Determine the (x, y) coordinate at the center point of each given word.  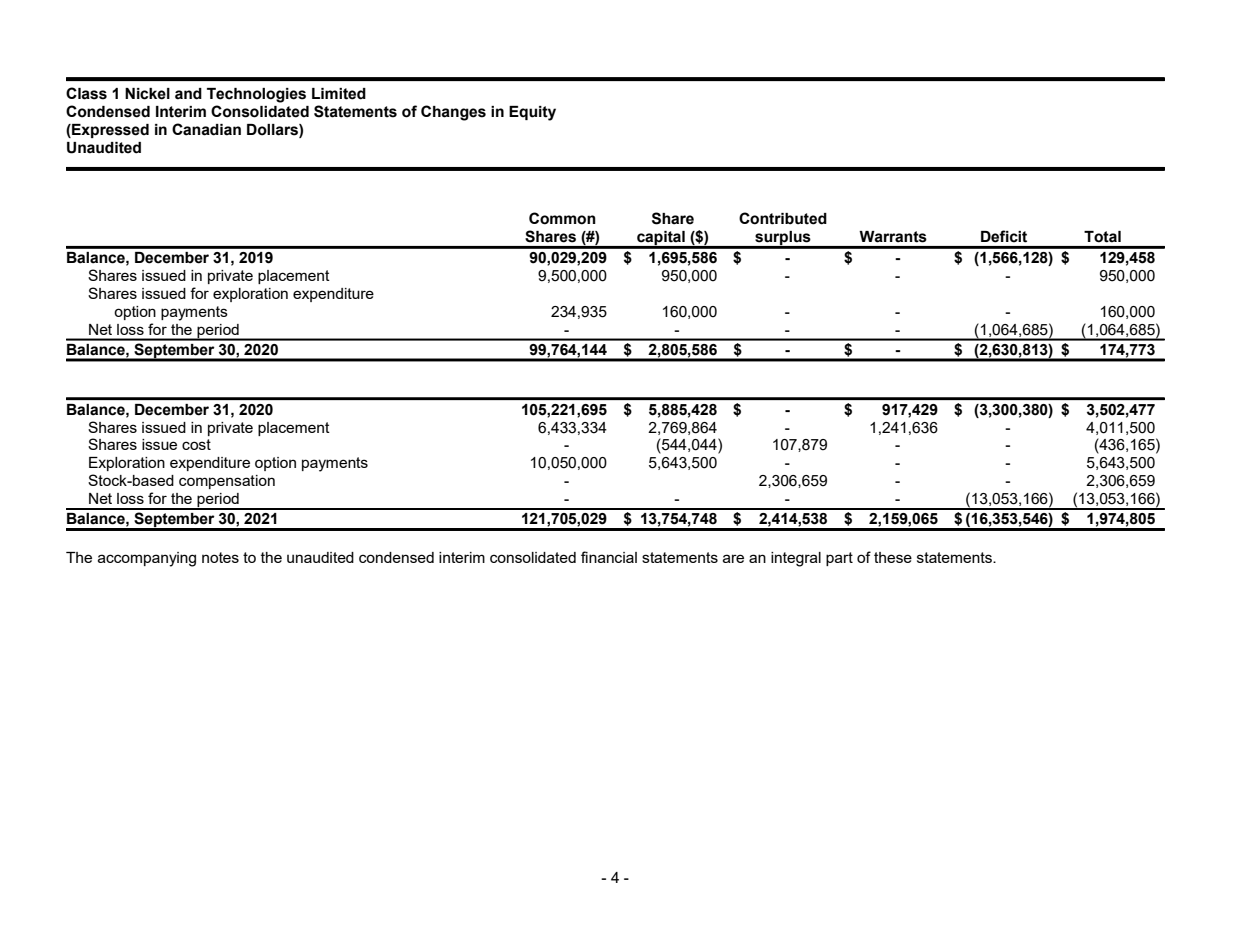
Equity (532, 113)
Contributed (783, 218)
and (188, 94)
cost (196, 444)
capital (661, 239)
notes (220, 557)
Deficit (1004, 236)
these (893, 557)
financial (609, 557)
